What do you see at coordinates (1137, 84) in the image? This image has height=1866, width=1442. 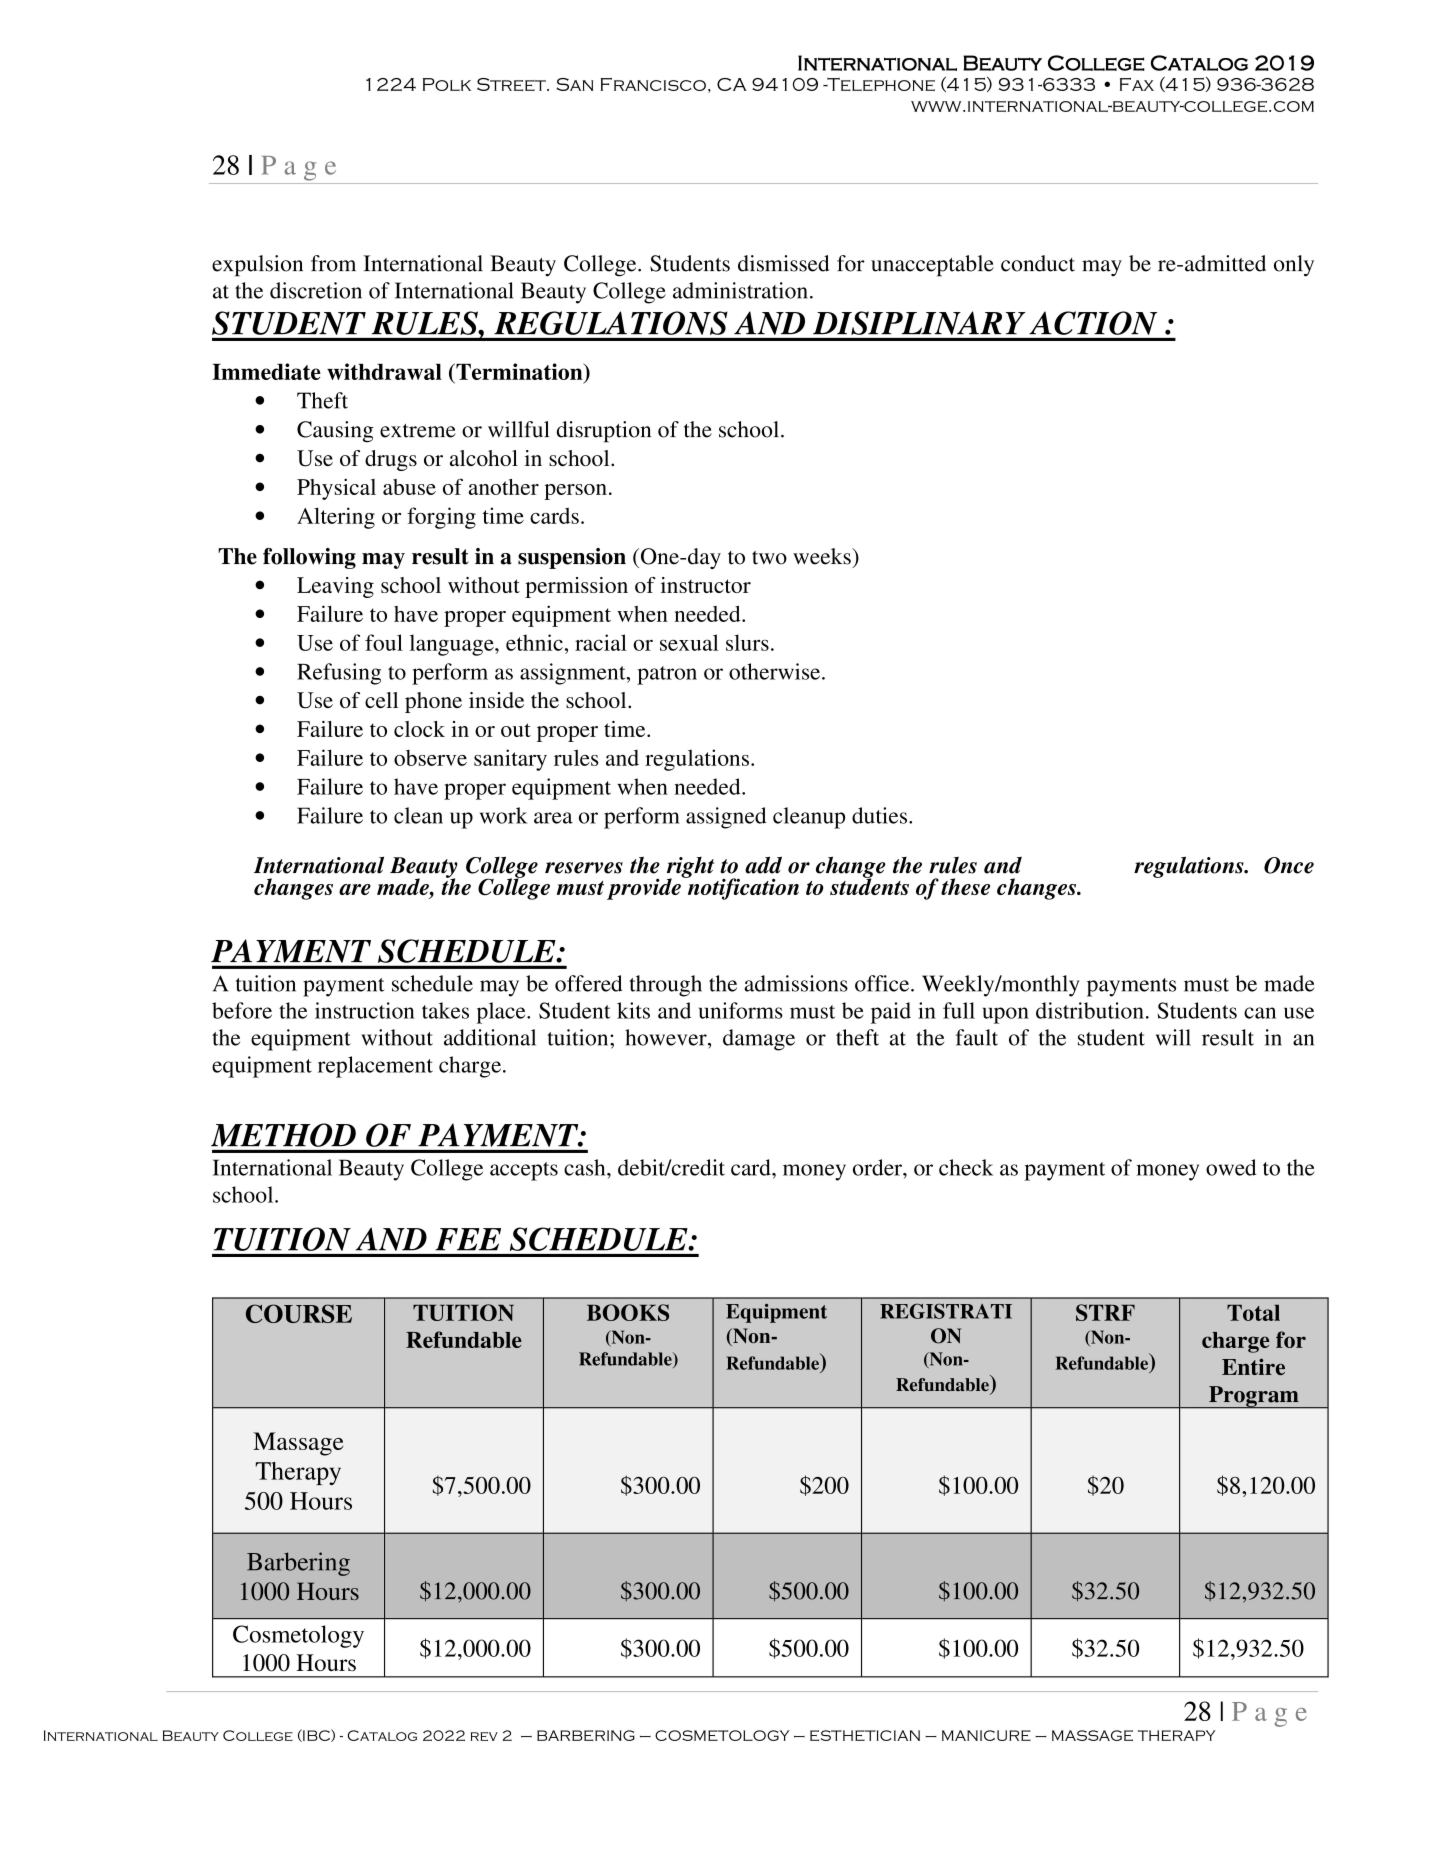 I see `Fax` at bounding box center [1137, 84].
